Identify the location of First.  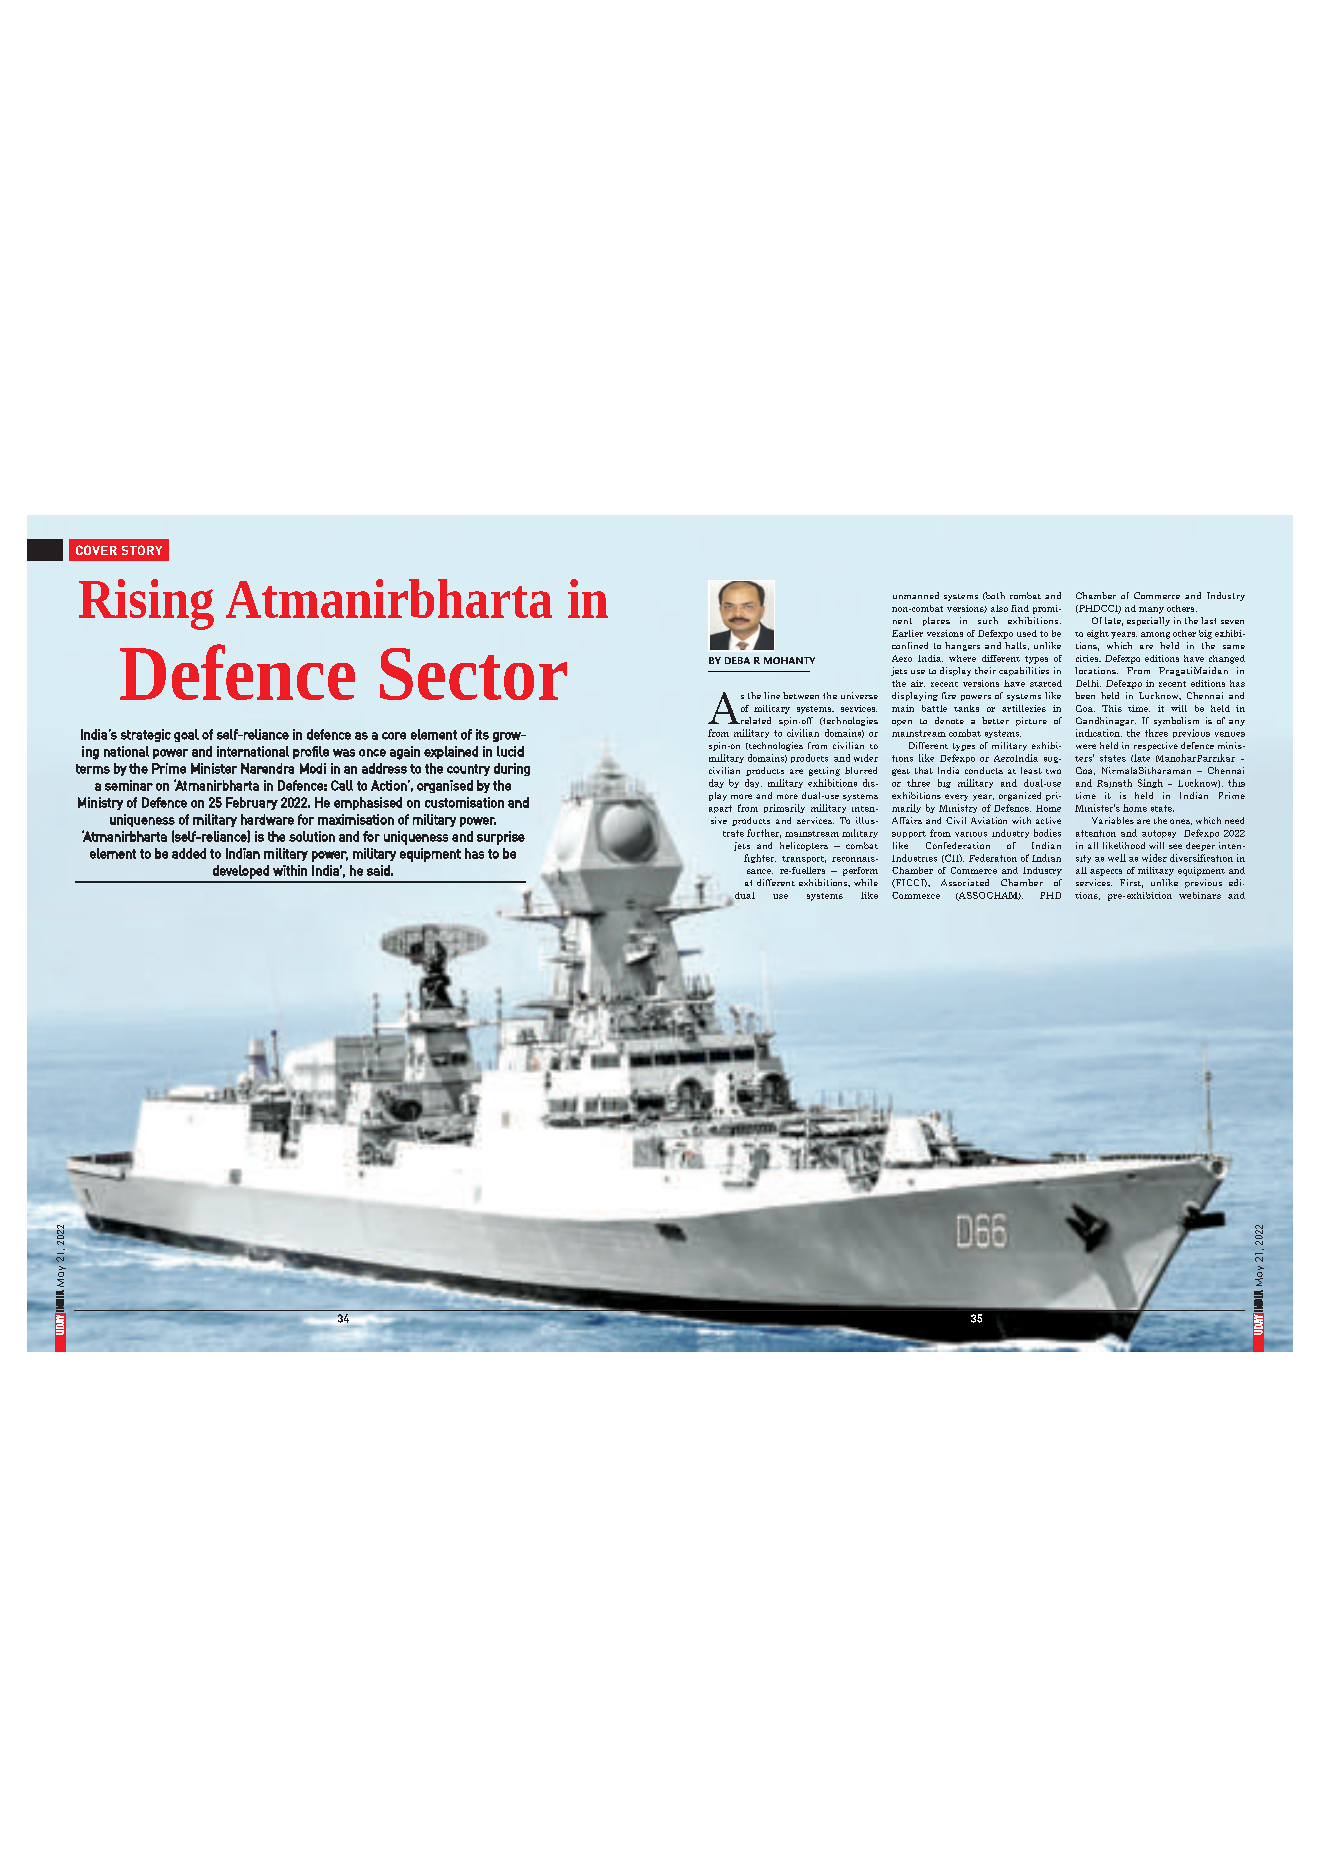
(1131, 883).
